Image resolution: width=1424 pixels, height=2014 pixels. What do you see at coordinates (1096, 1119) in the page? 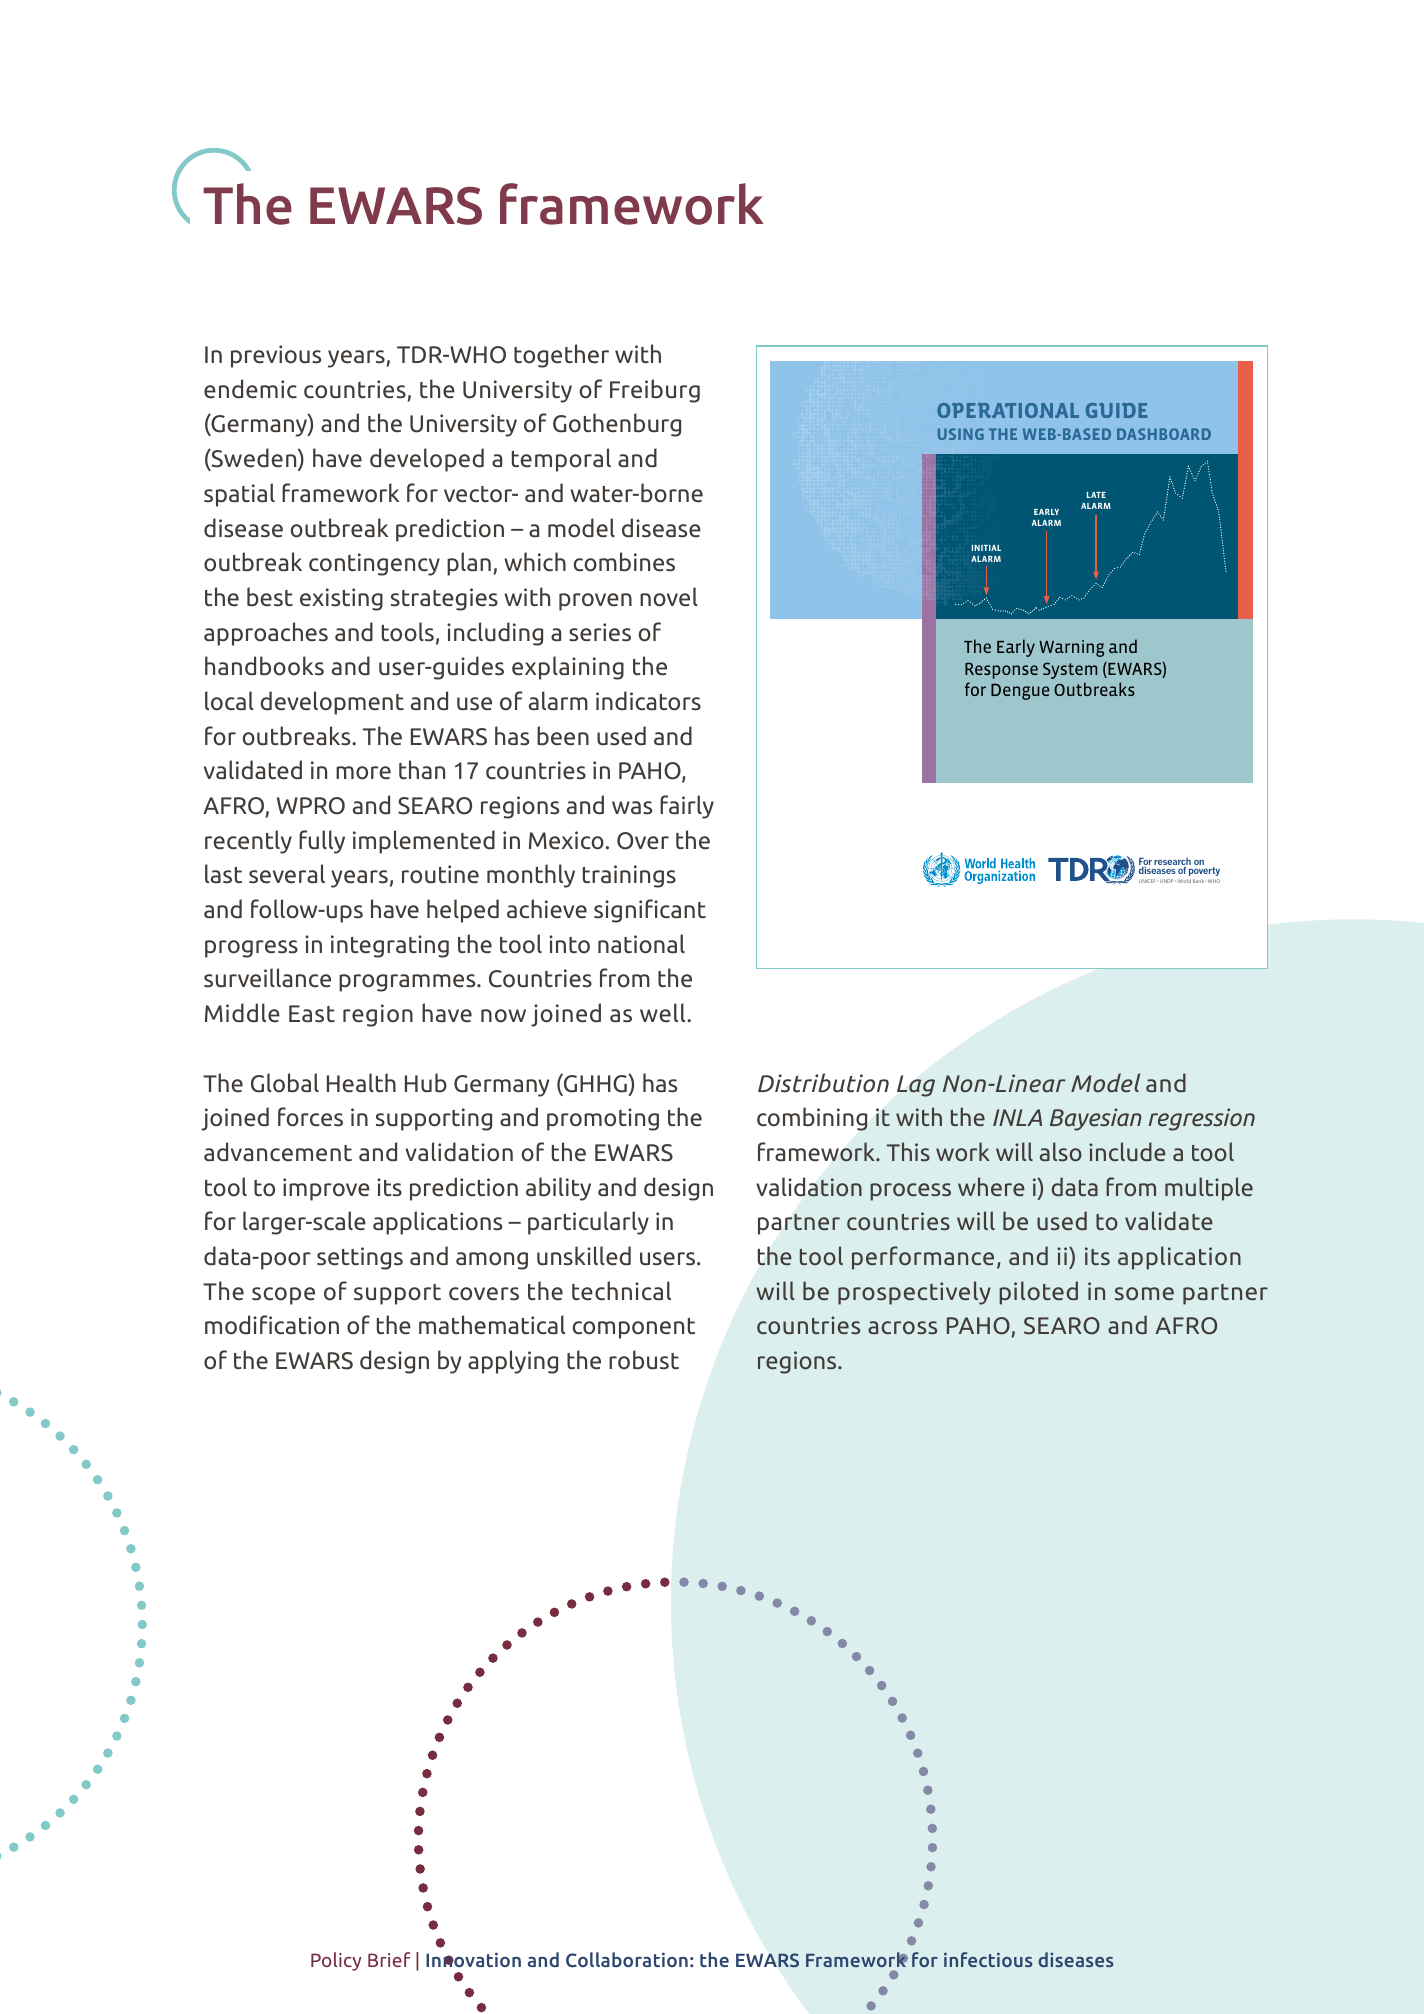
I see `Bayesian` at bounding box center [1096, 1119].
